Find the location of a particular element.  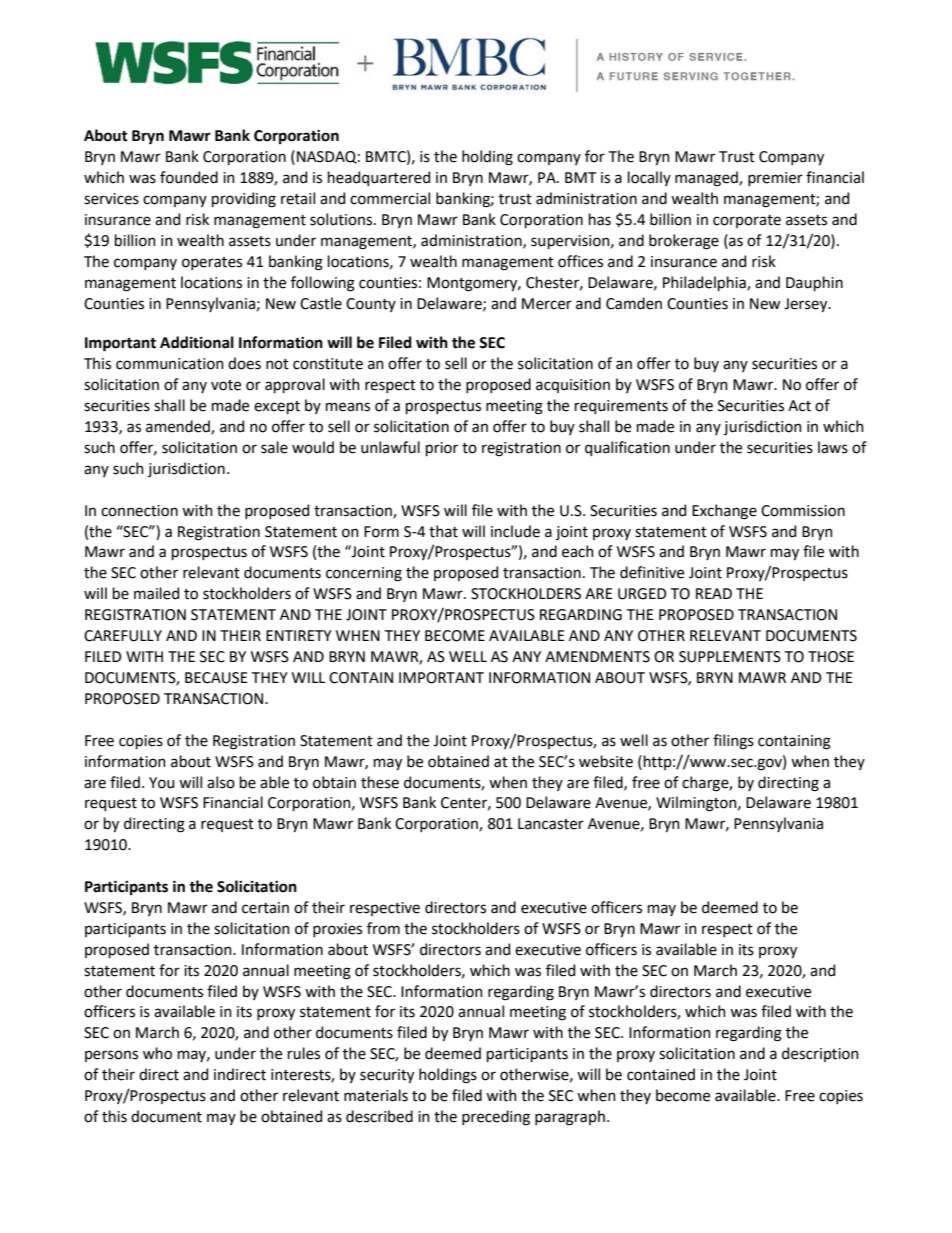

SUPPLEMENTS is located at coordinates (730, 657).
